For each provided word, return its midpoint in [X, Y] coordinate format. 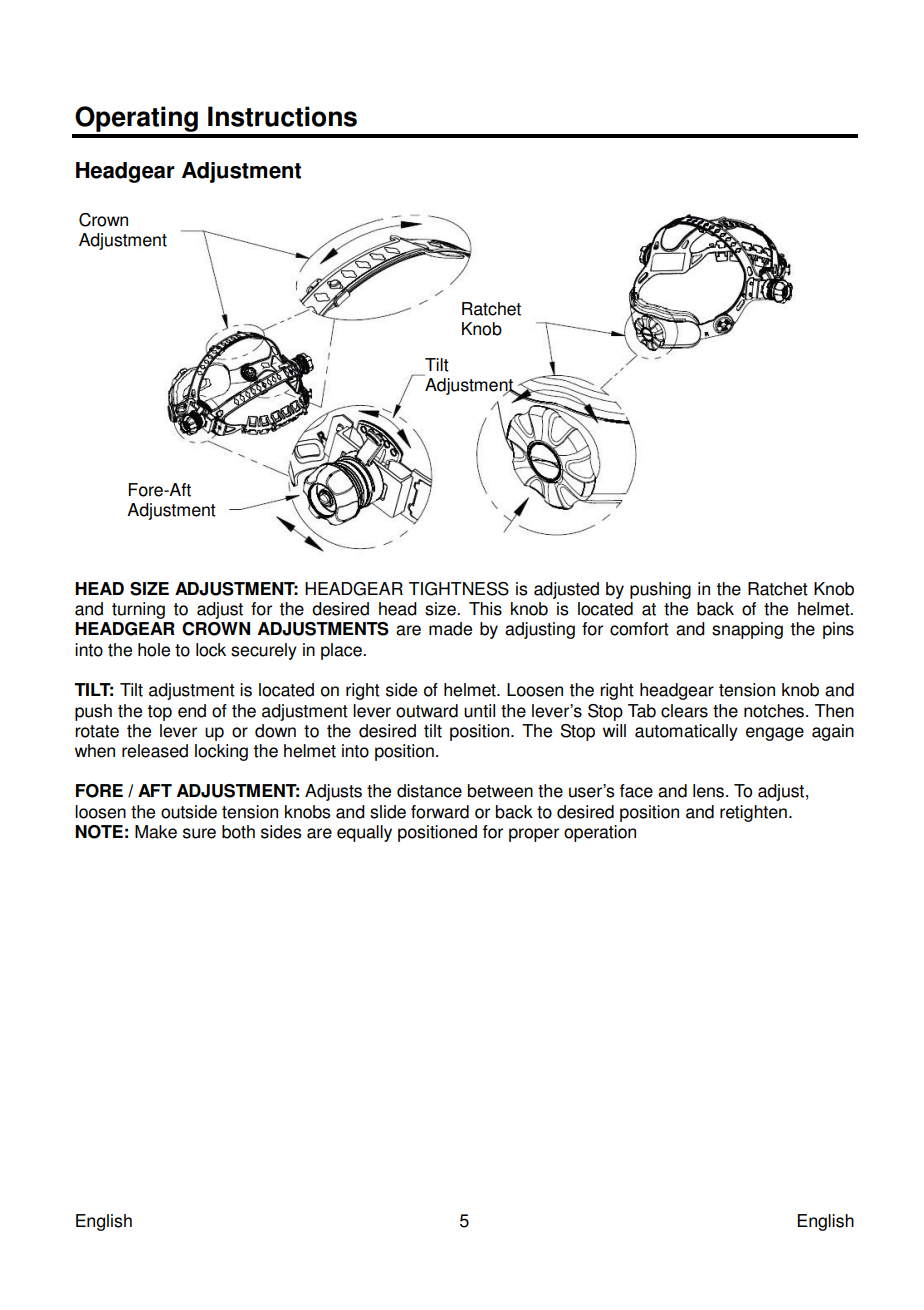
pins [838, 630]
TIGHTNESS [459, 589]
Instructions [282, 116]
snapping [747, 630]
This [485, 609]
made [450, 629]
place [342, 651]
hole [154, 650]
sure [199, 833]
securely [264, 651]
